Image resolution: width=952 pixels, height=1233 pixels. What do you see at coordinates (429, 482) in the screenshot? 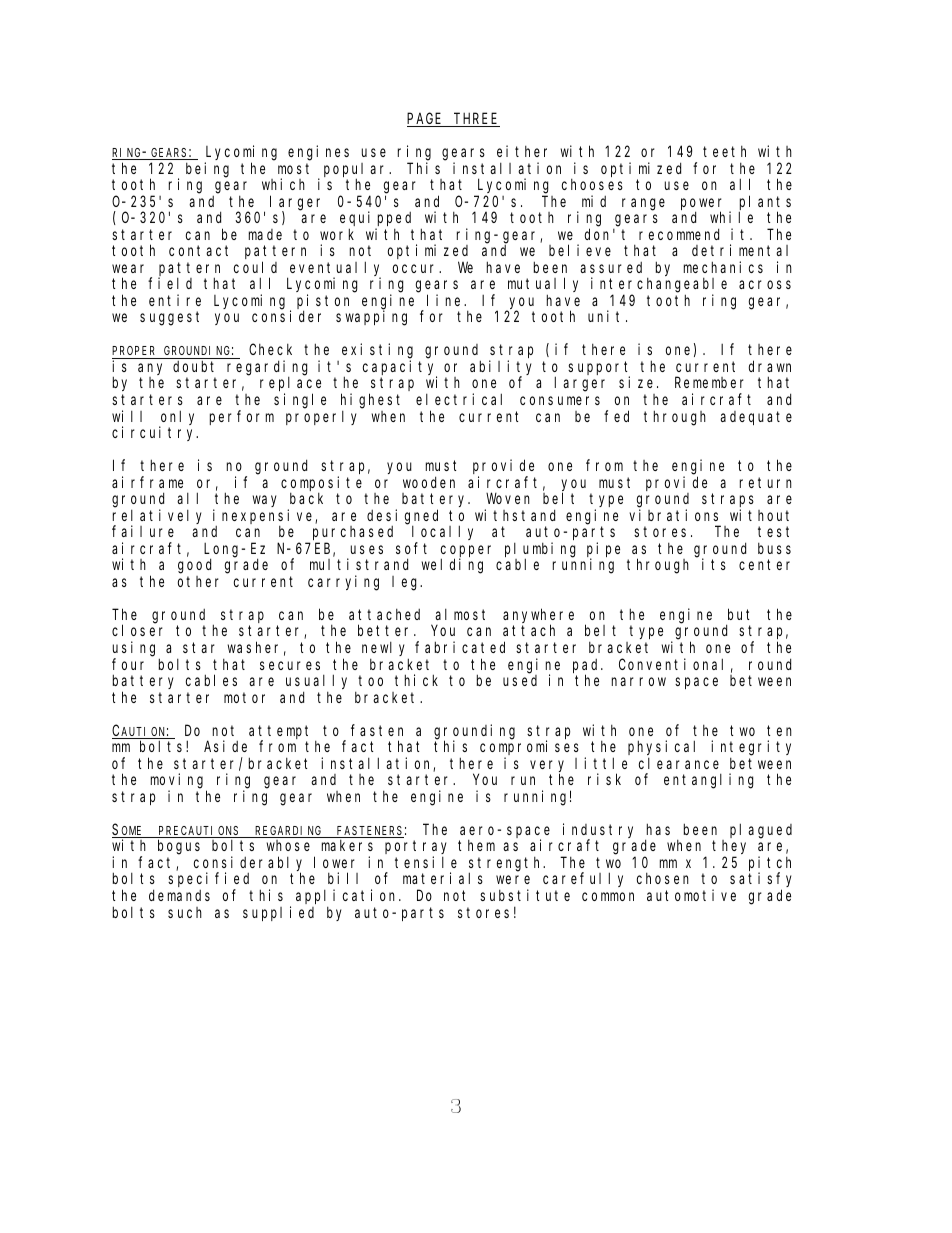
I see `wooden` at bounding box center [429, 482].
